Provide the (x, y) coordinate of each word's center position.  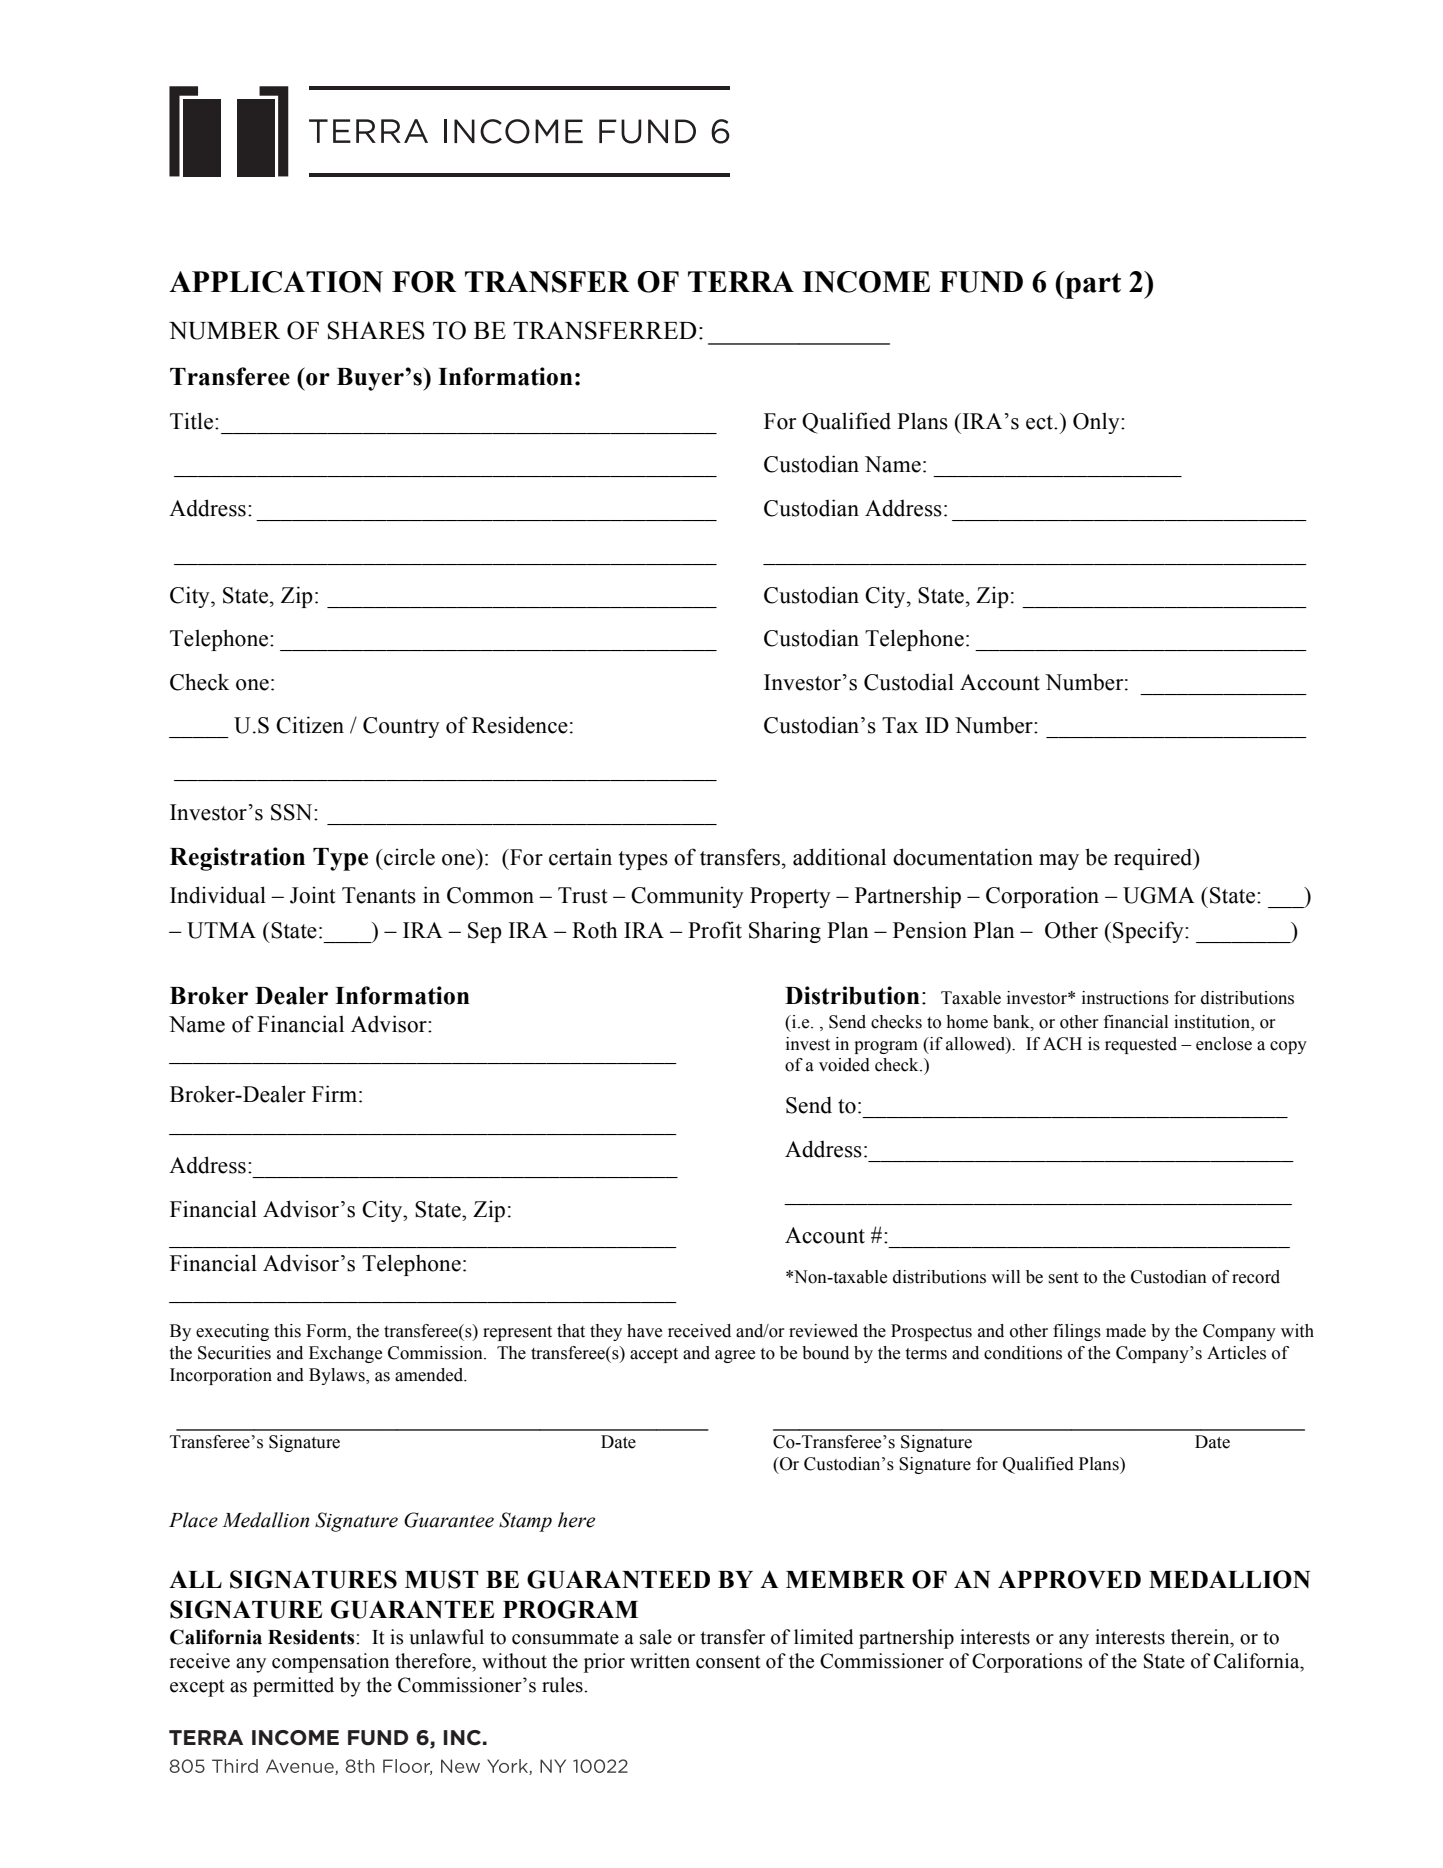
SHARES (376, 330)
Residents (312, 1637)
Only (1097, 423)
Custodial (909, 682)
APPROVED (1069, 1579)
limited (824, 1637)
